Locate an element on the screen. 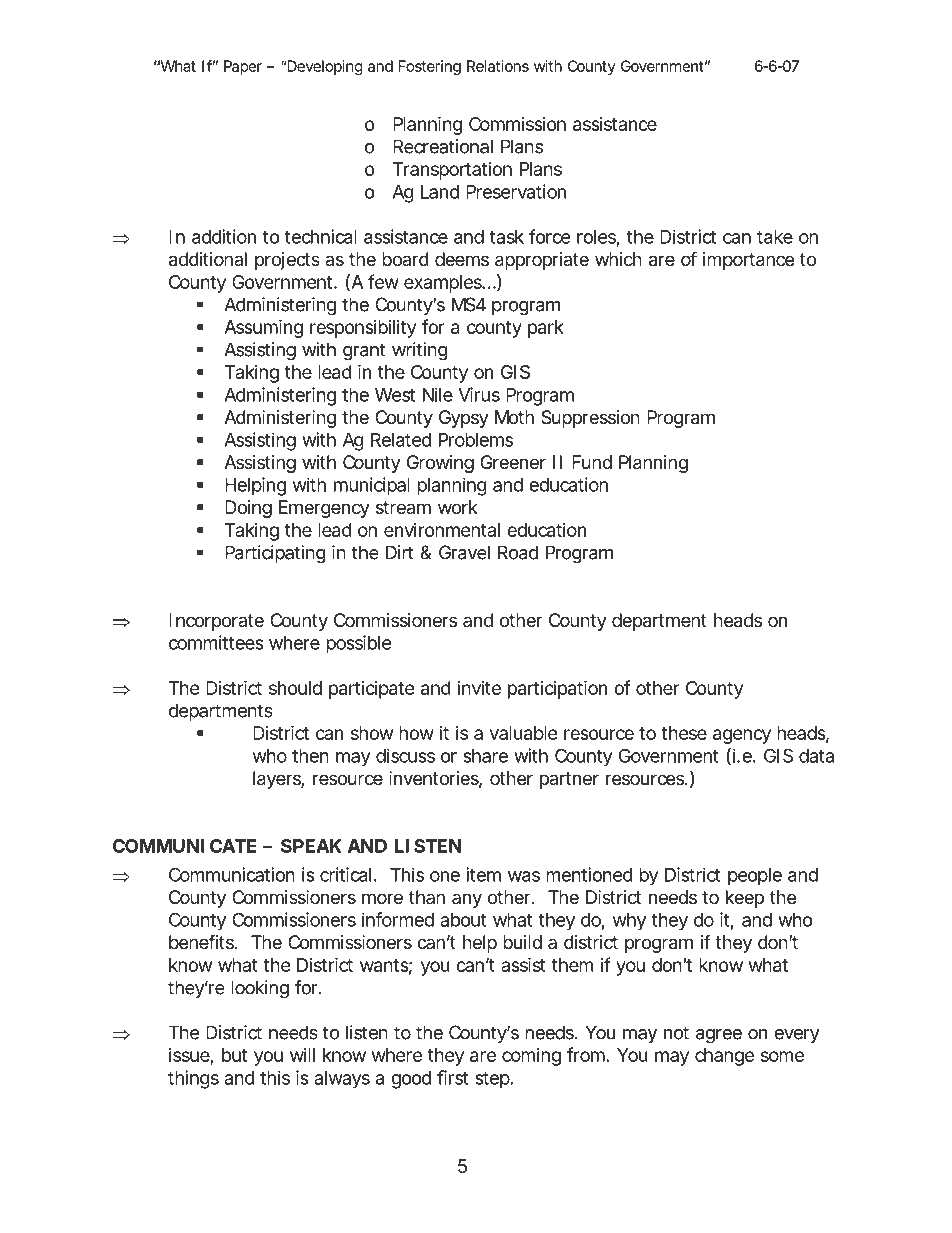  agency is located at coordinates (742, 736).
